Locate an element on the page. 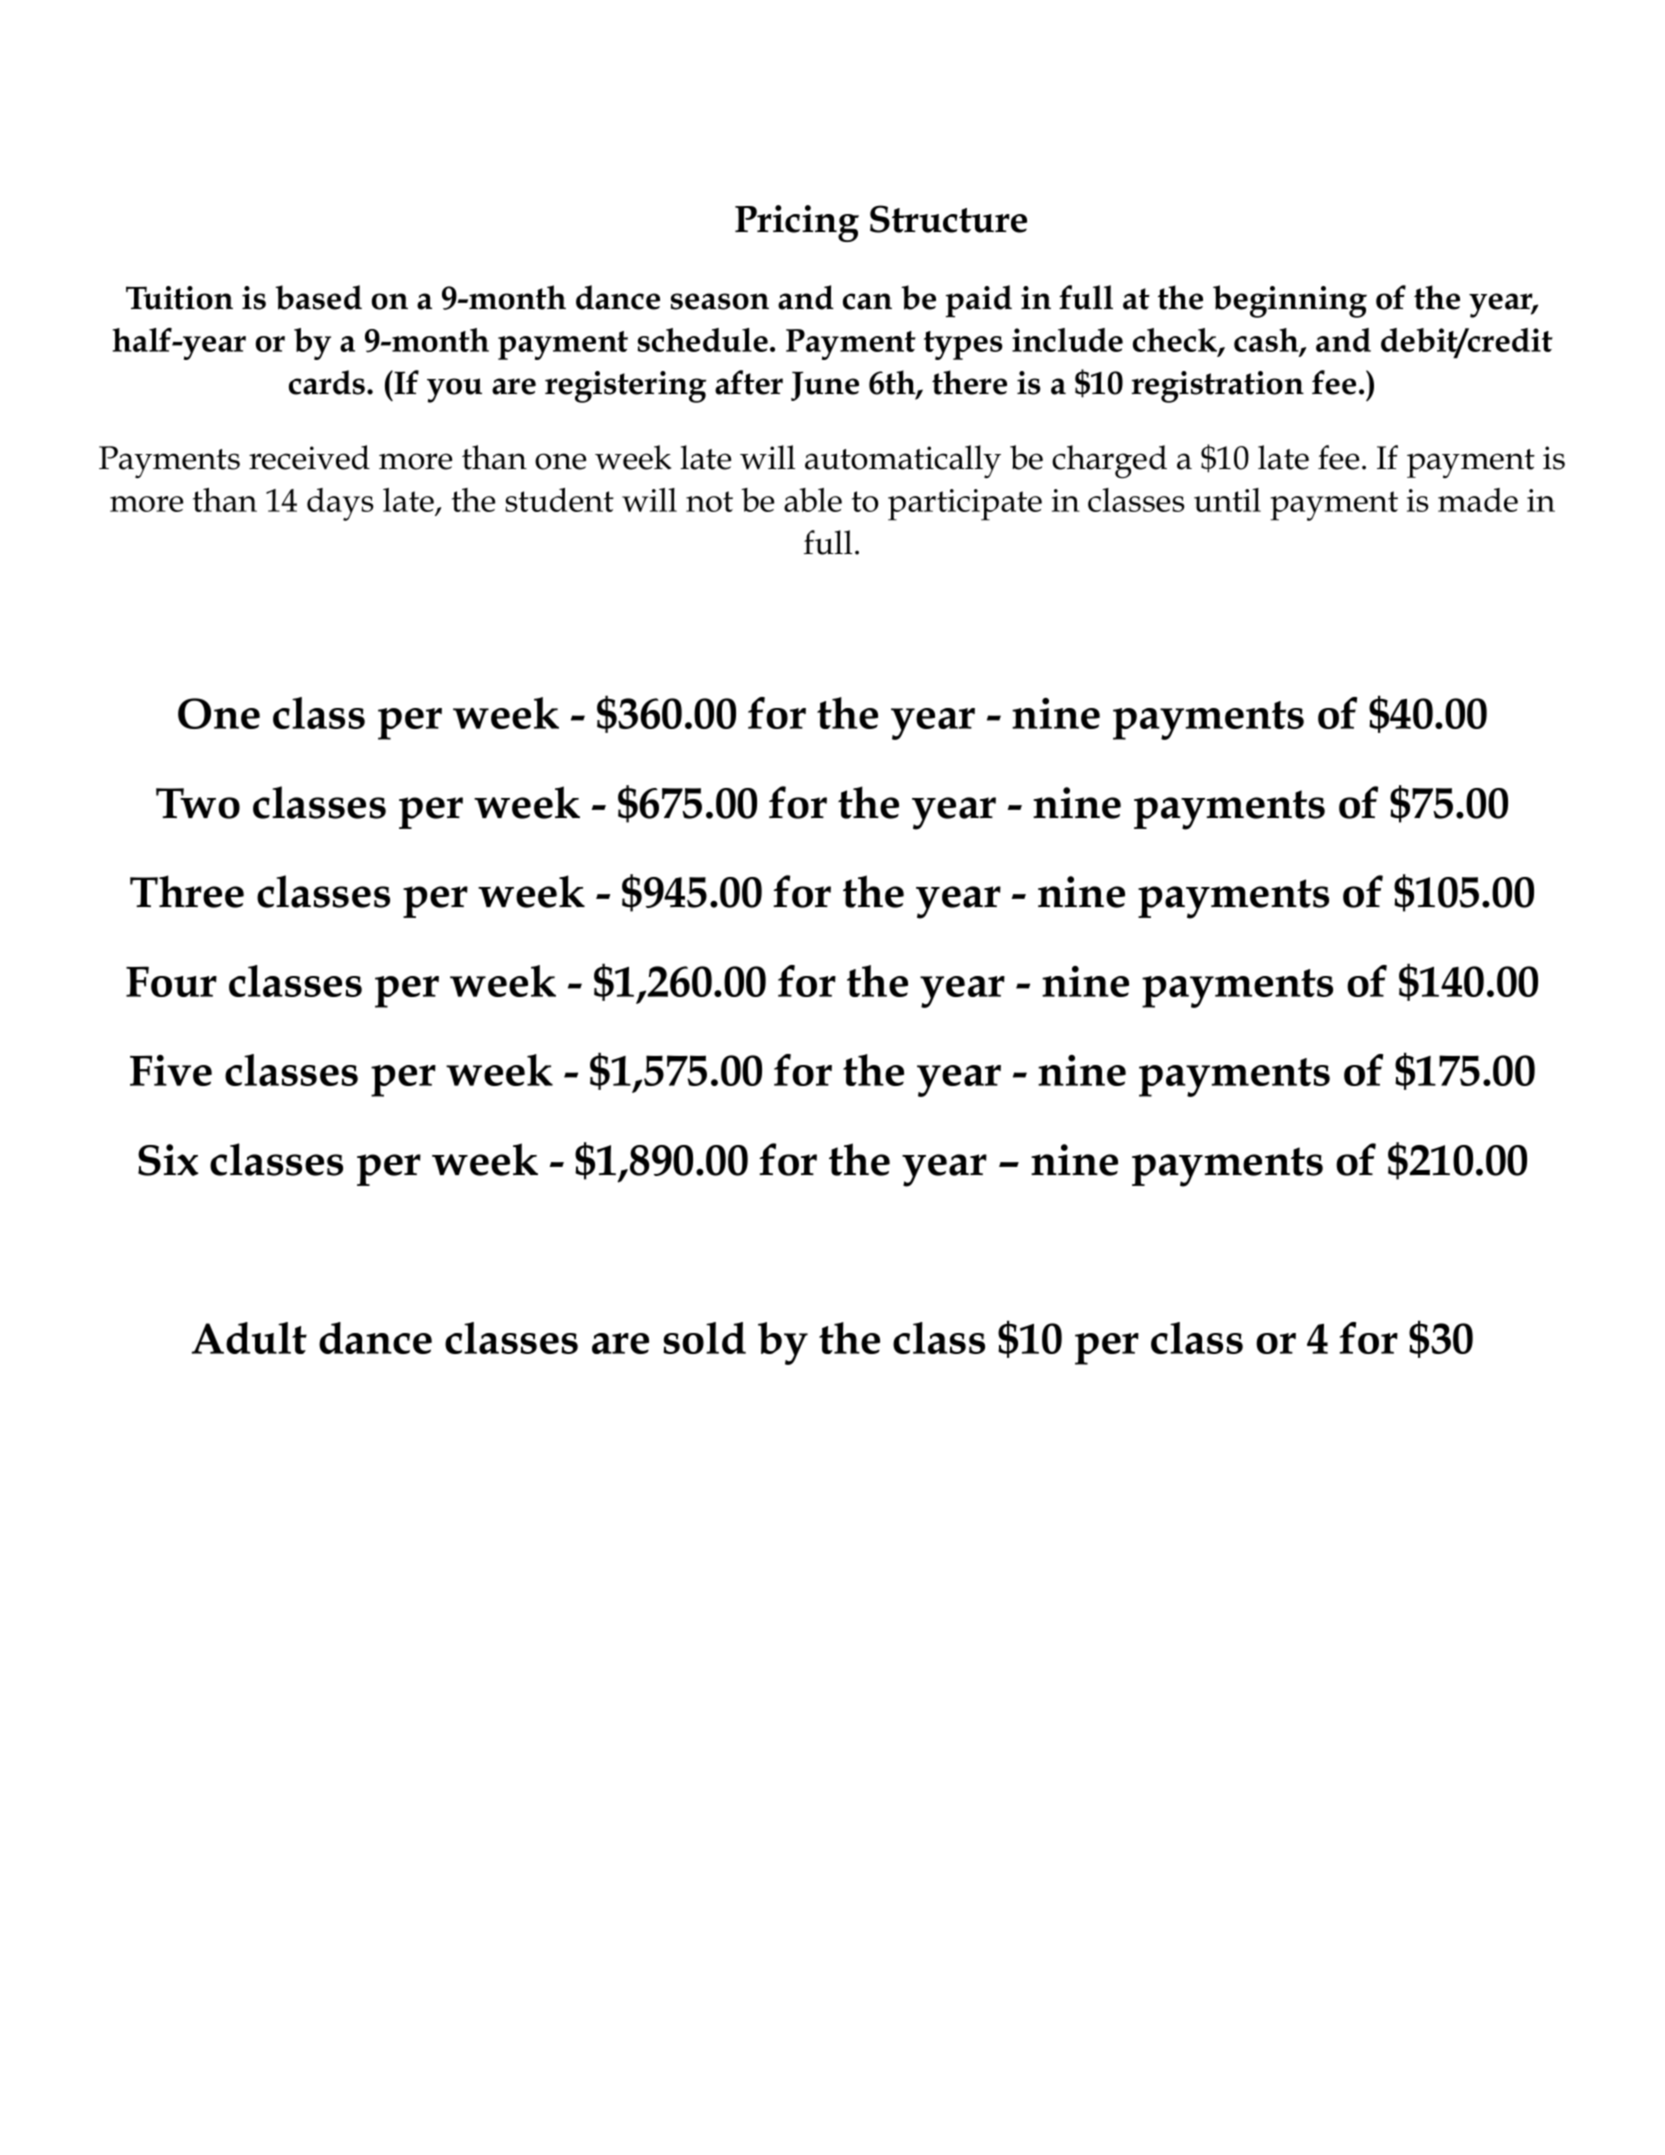  Five is located at coordinates (171, 1070).
